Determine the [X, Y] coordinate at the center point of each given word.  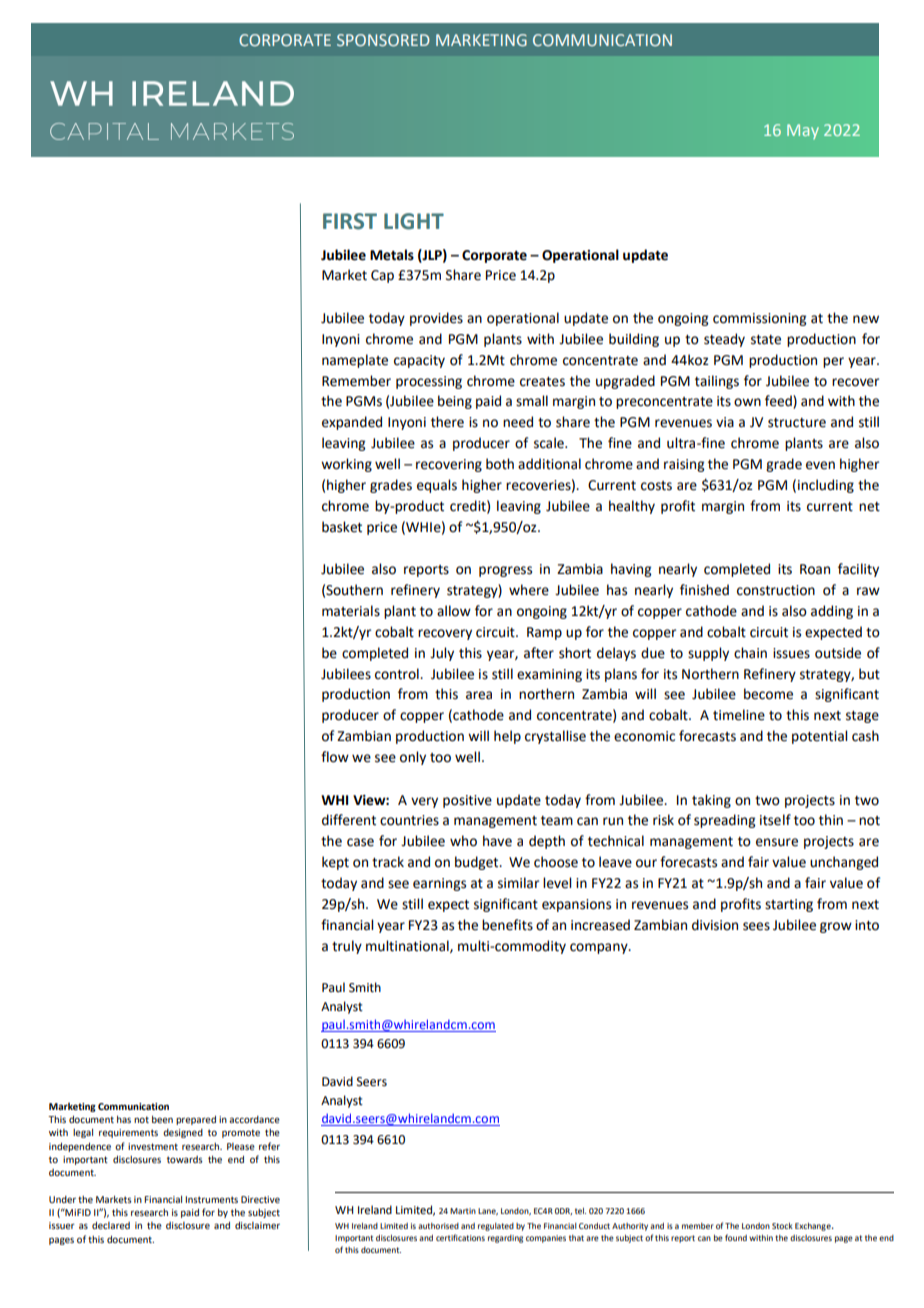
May [803, 131]
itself [775, 820]
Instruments [211, 1199]
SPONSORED [383, 40]
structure [797, 423]
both [500, 464]
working [346, 465]
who [463, 841]
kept [335, 863]
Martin [463, 1211]
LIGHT [414, 221]
